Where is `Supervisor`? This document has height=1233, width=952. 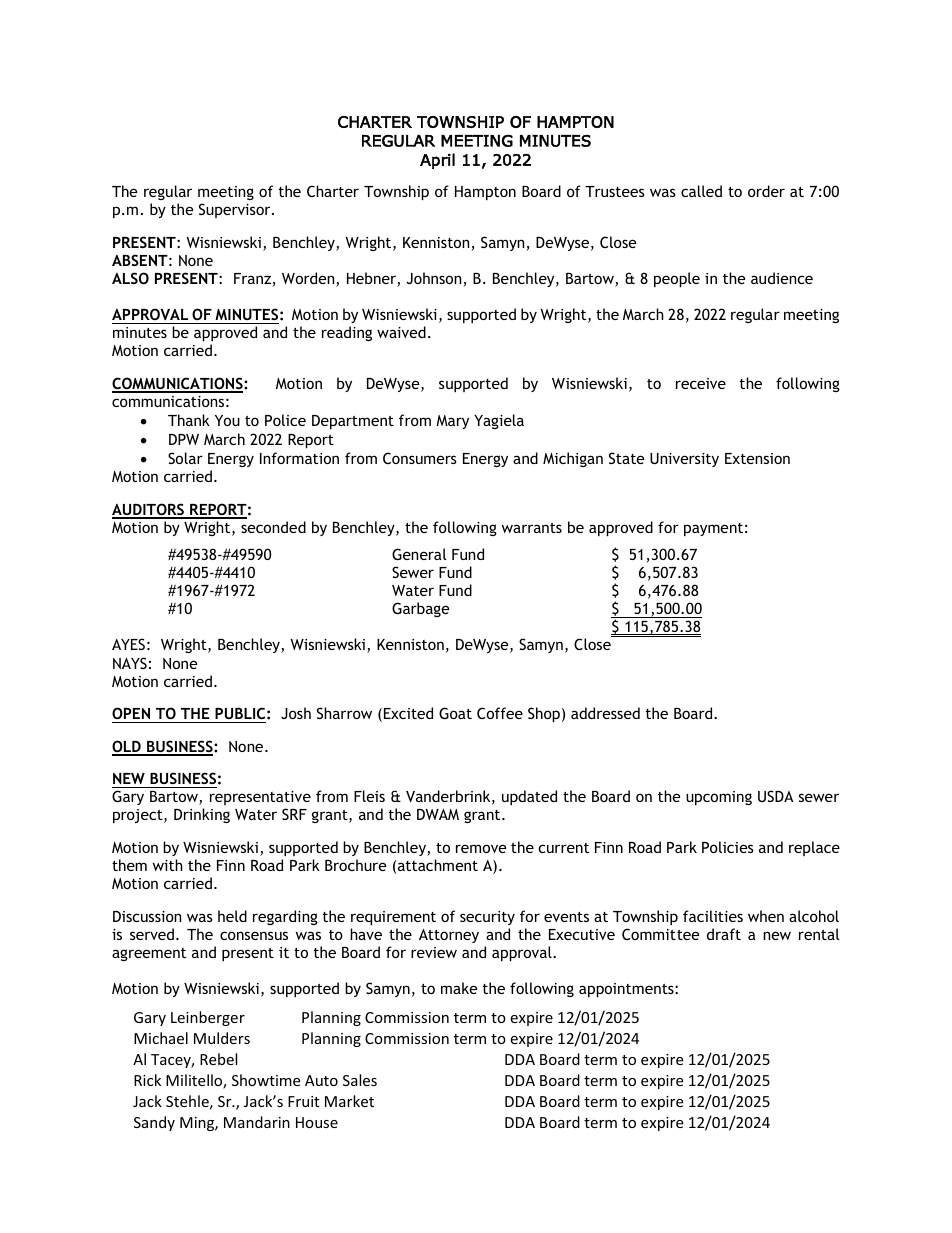 Supervisor is located at coordinates (236, 210).
